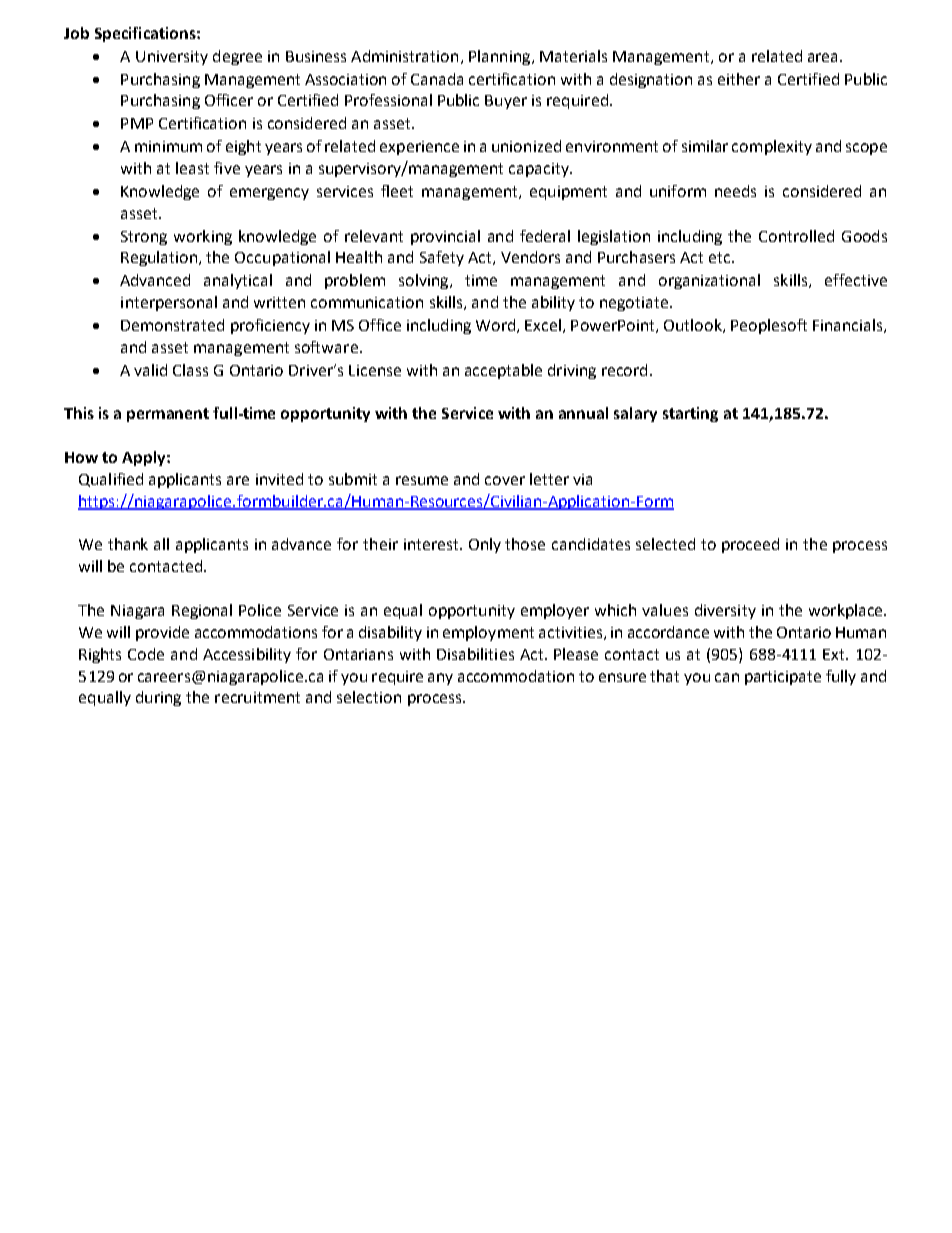 The image size is (952, 1233). What do you see at coordinates (440, 679) in the page?
I see `any` at bounding box center [440, 679].
